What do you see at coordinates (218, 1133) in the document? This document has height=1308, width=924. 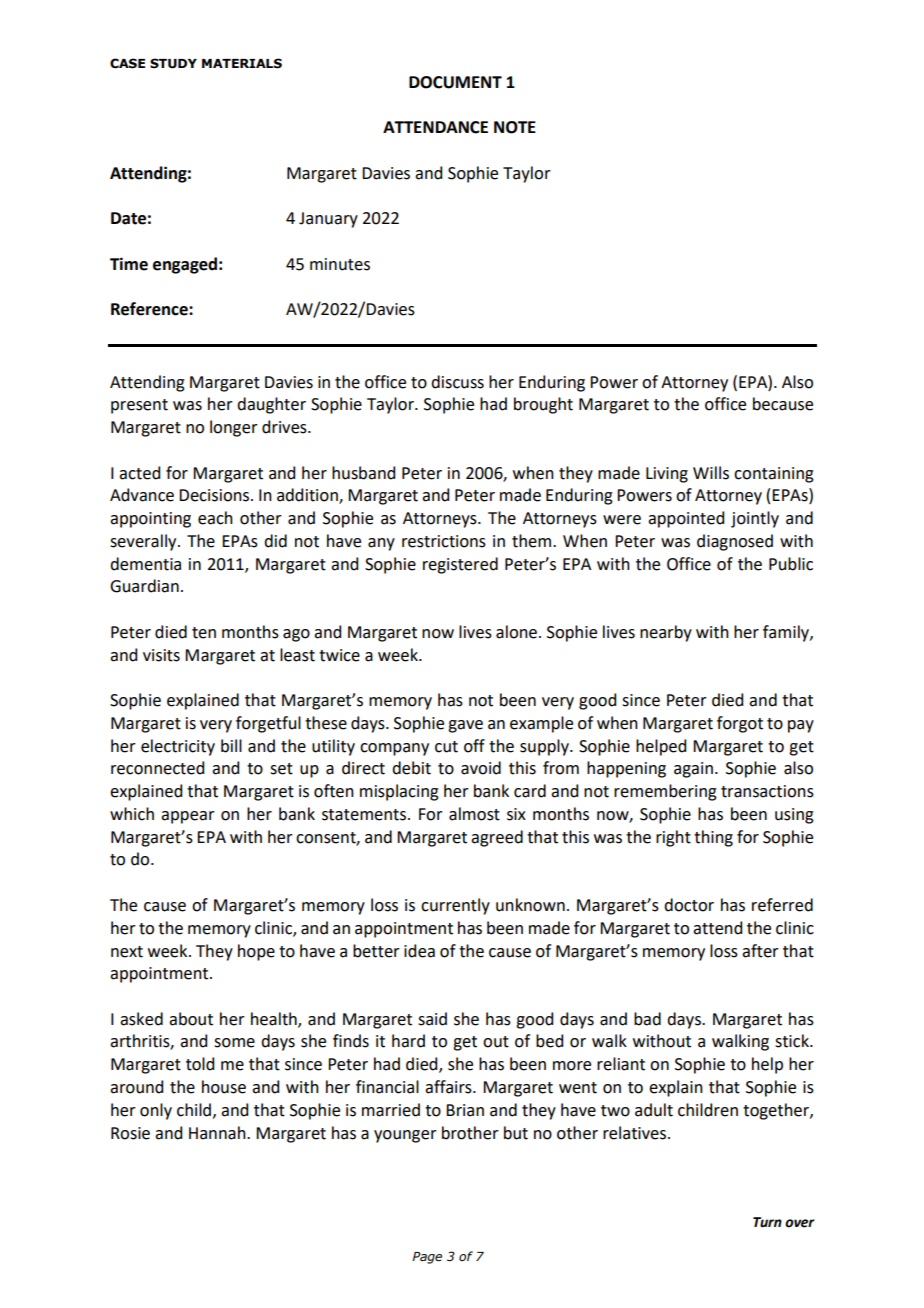 I see `Hannah` at bounding box center [218, 1133].
